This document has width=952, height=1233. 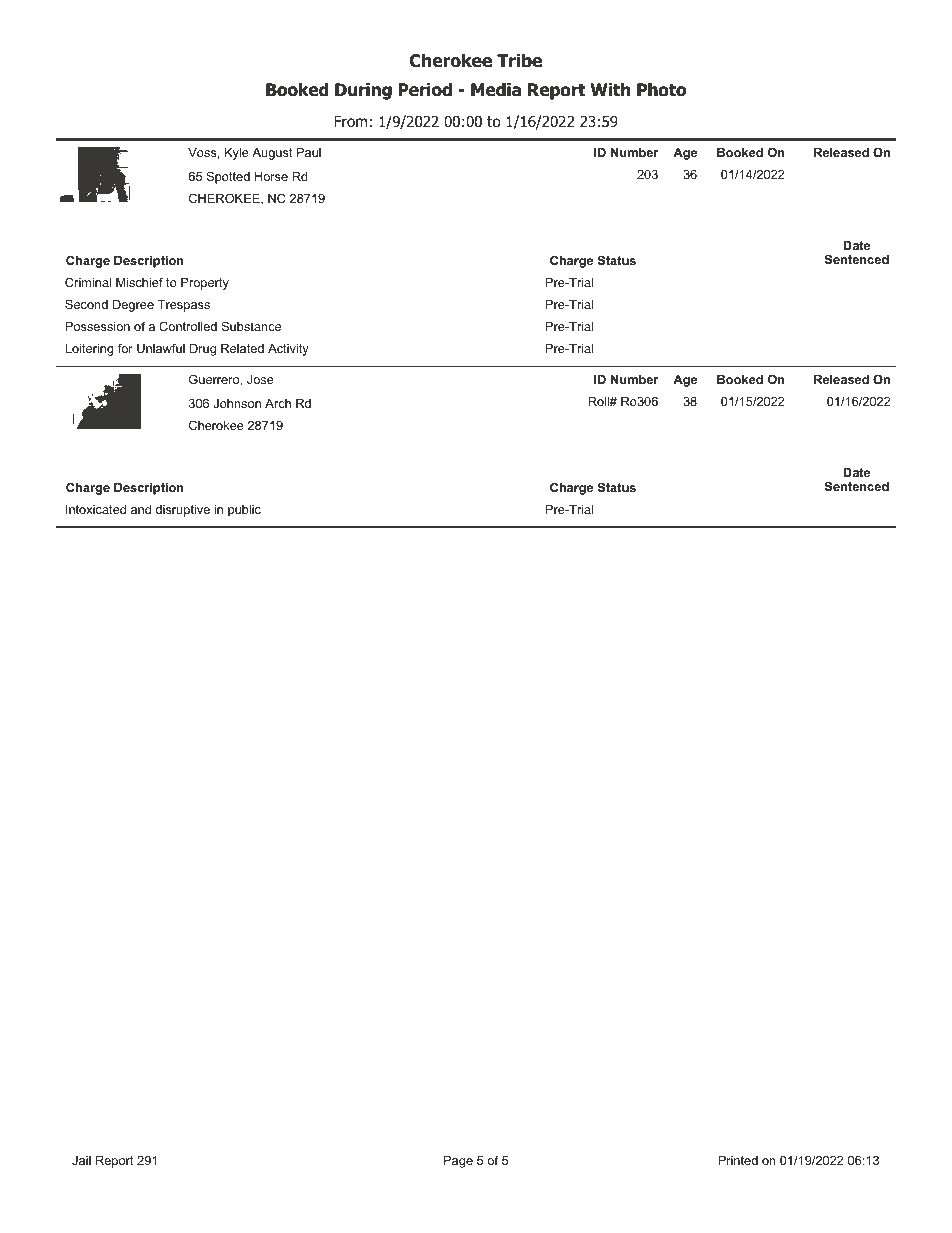 What do you see at coordinates (183, 510) in the document?
I see `disruptive` at bounding box center [183, 510].
